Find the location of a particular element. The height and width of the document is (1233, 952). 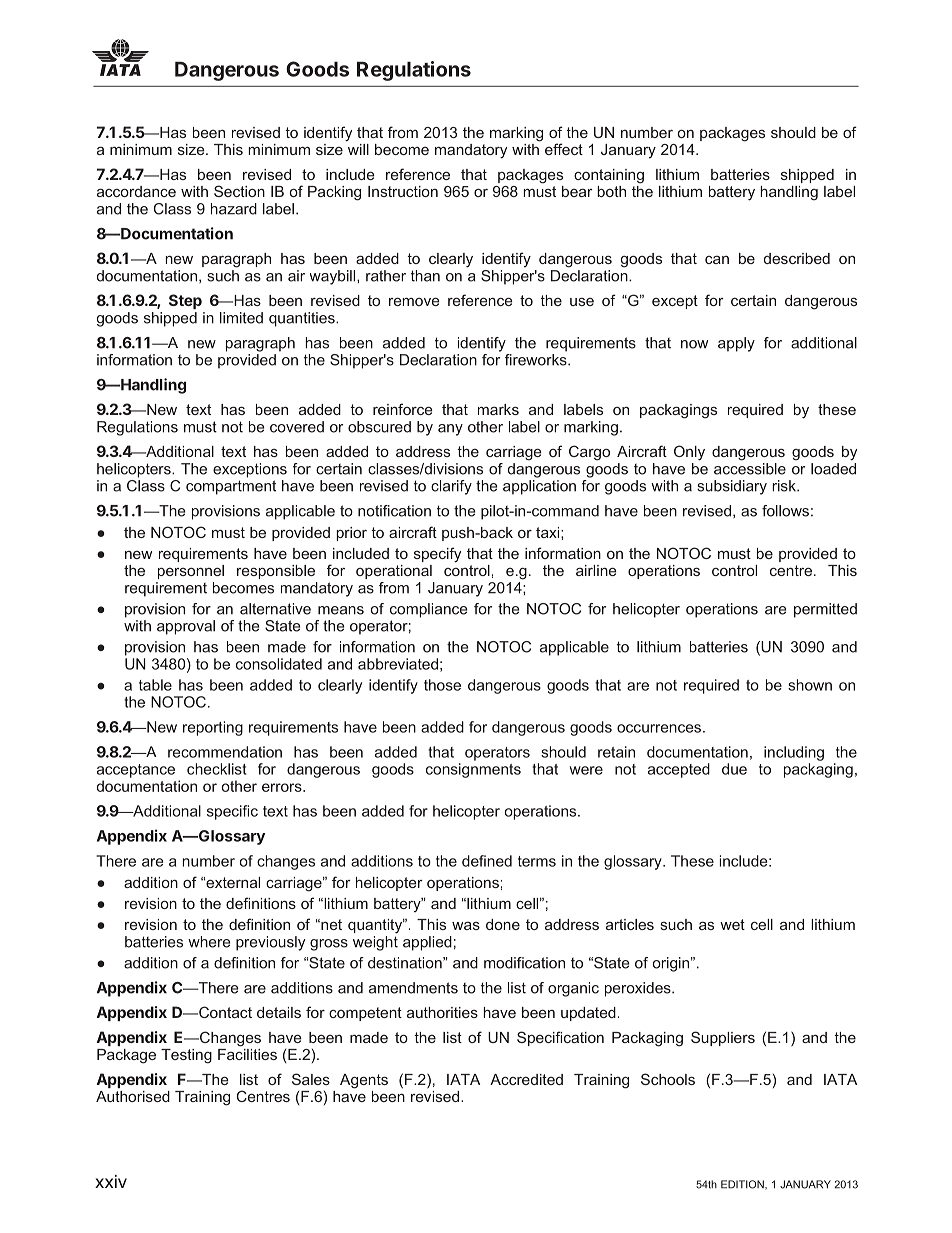

shown is located at coordinates (810, 685).
